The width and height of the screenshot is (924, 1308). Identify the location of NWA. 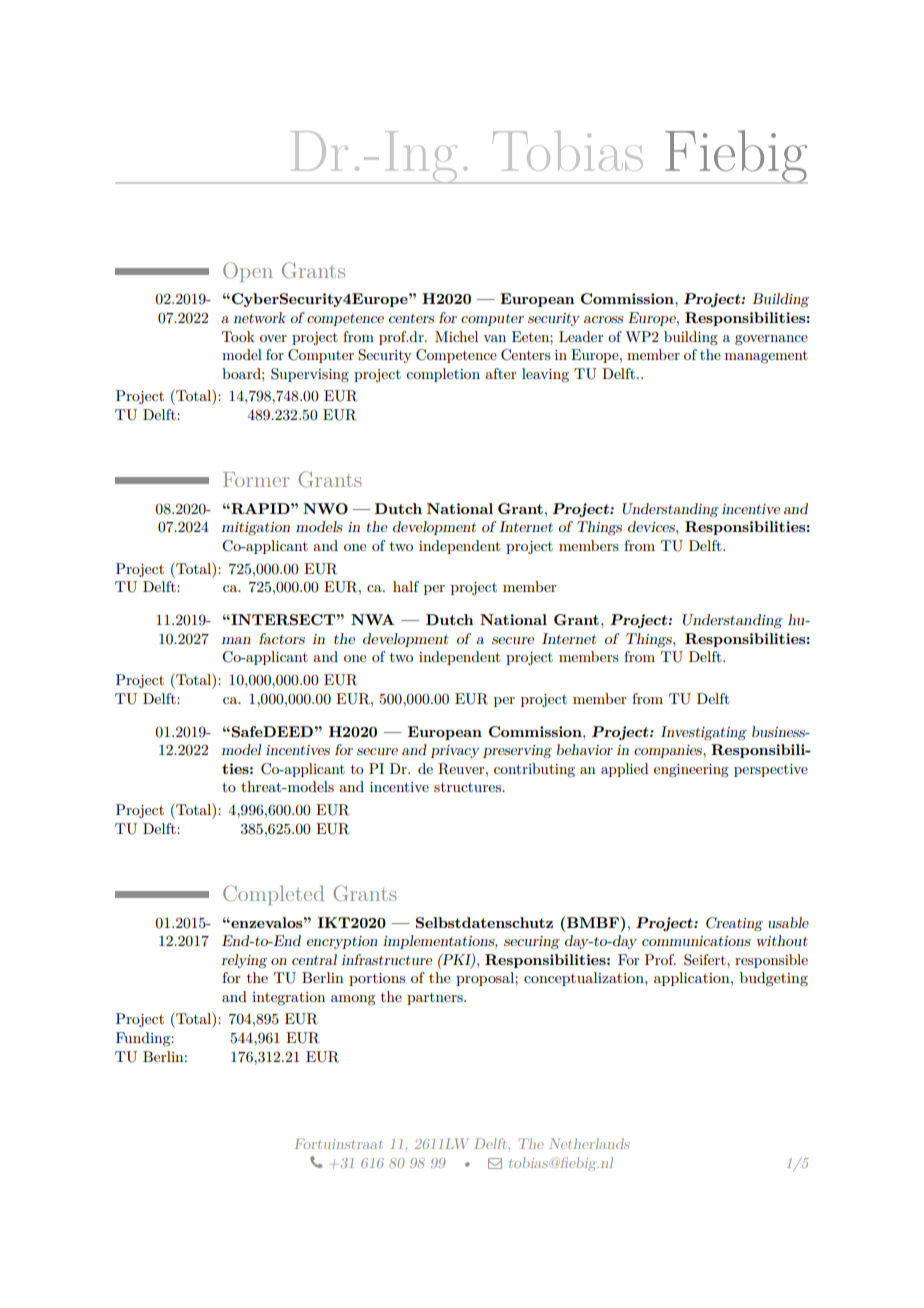
(372, 619).
